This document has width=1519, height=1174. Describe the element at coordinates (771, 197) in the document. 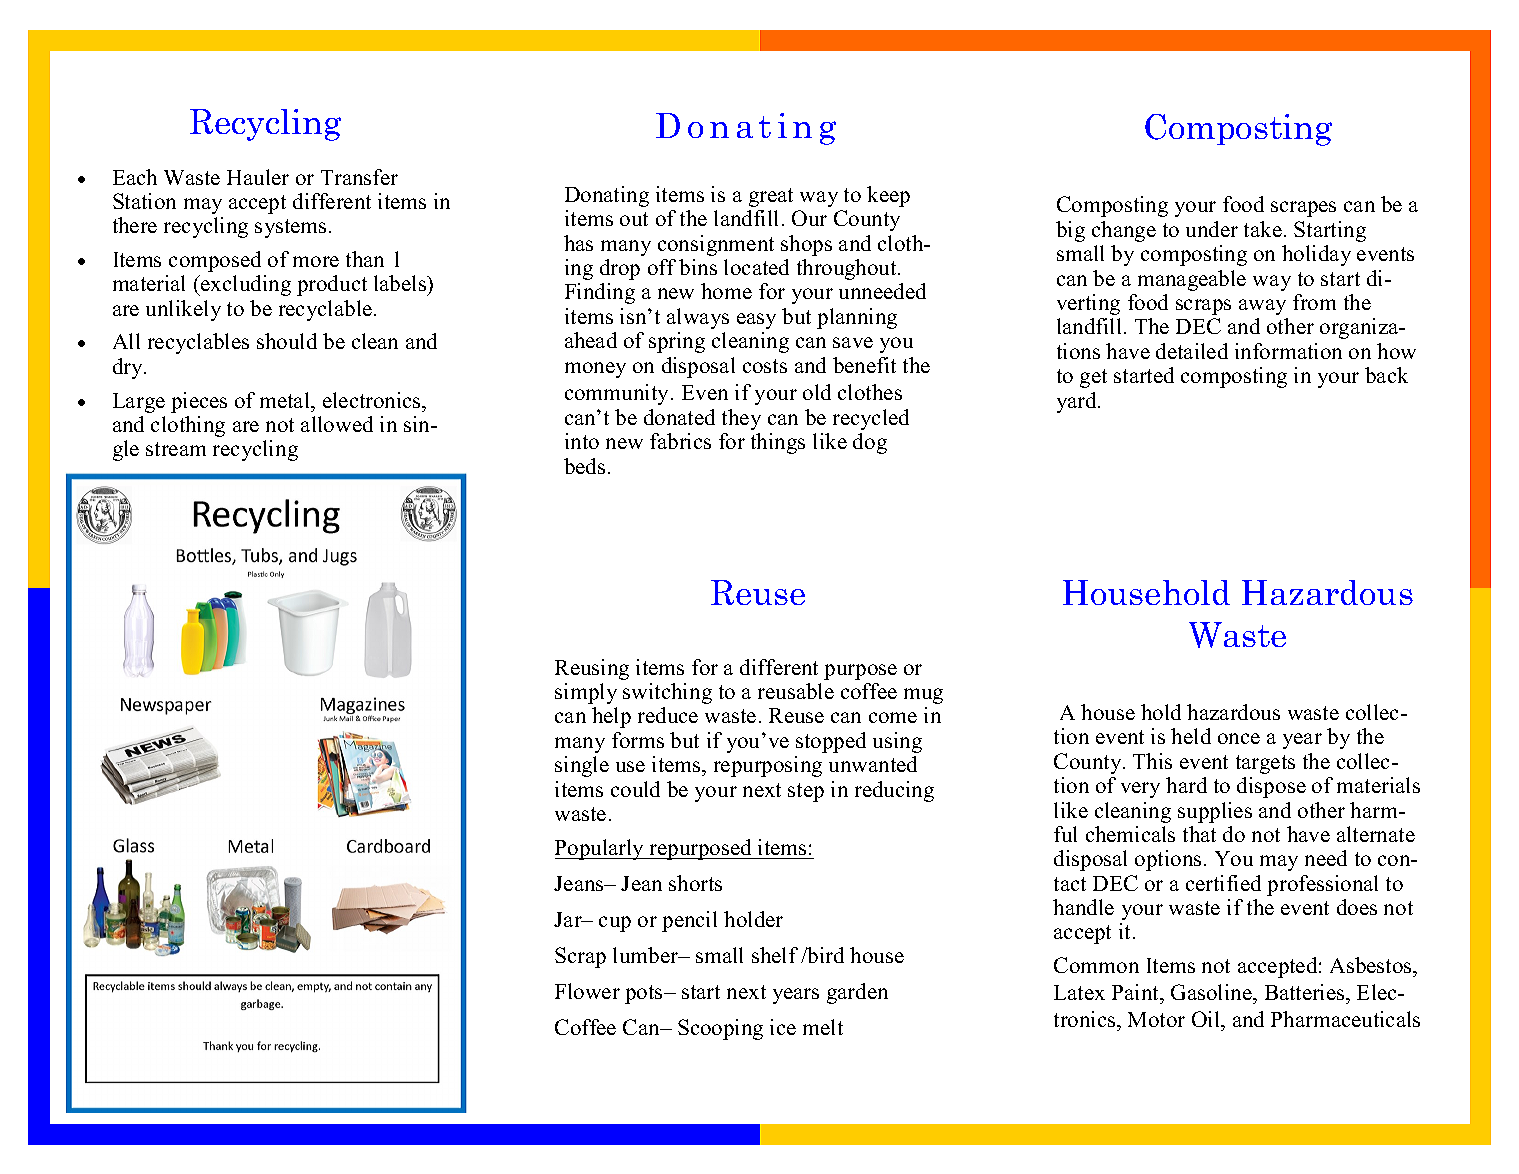

I see `great` at that location.
